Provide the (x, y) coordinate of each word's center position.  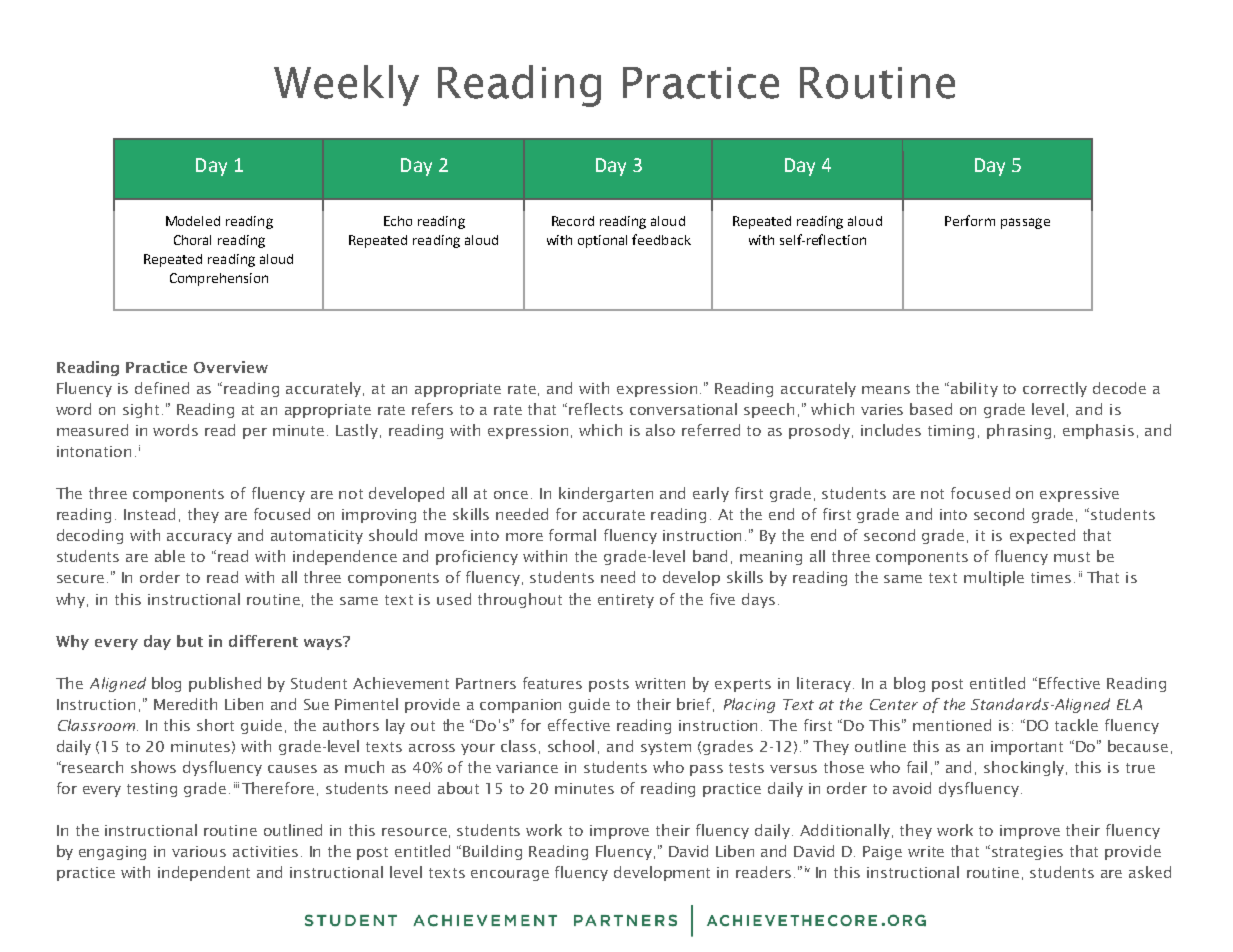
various (199, 851)
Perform (970, 220)
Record (573, 221)
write (926, 851)
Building (492, 852)
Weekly (346, 85)
